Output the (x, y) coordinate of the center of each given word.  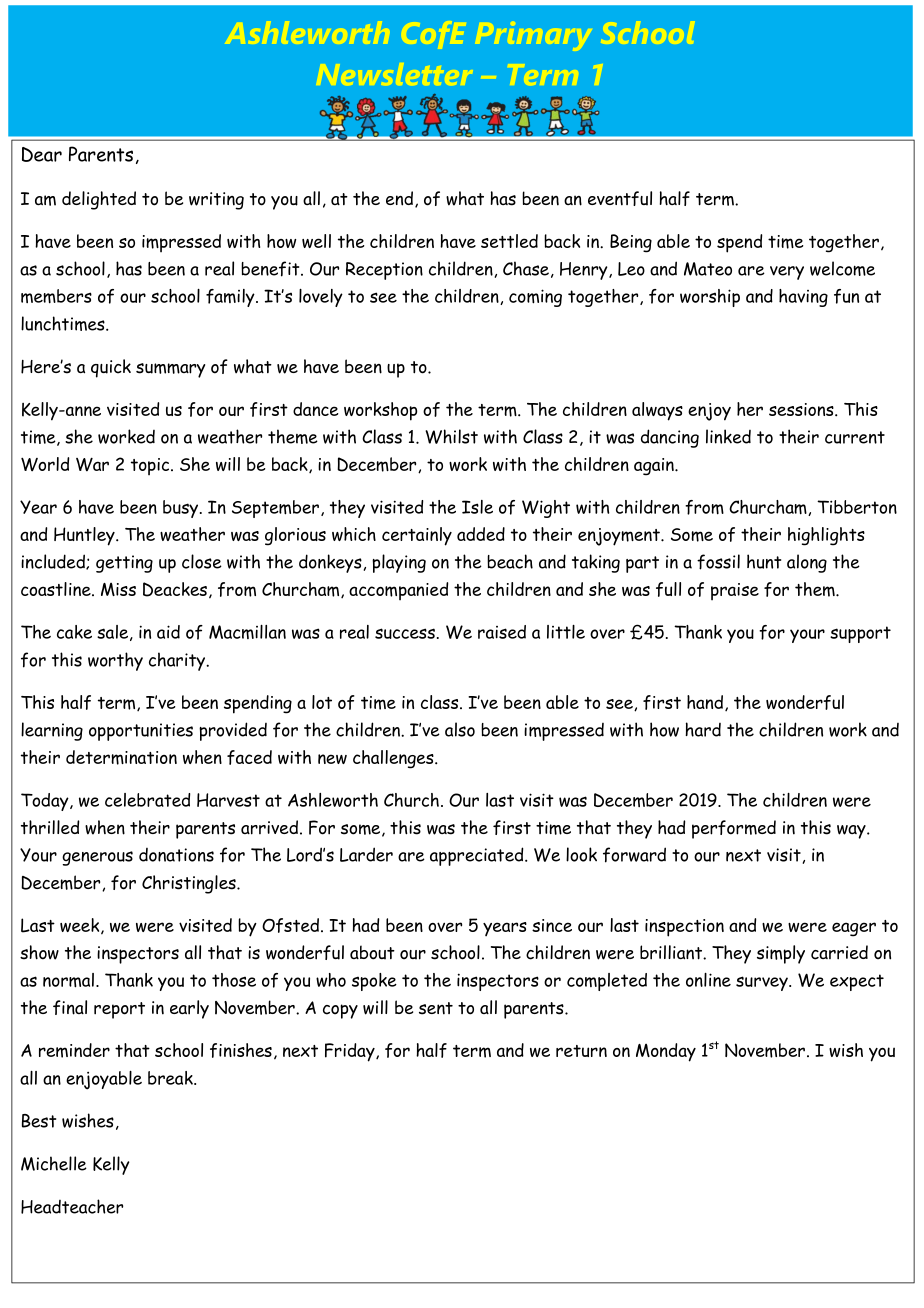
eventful (620, 198)
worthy (115, 661)
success (405, 633)
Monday (666, 1052)
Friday (351, 1052)
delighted (99, 200)
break (171, 1078)
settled (509, 241)
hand (706, 703)
